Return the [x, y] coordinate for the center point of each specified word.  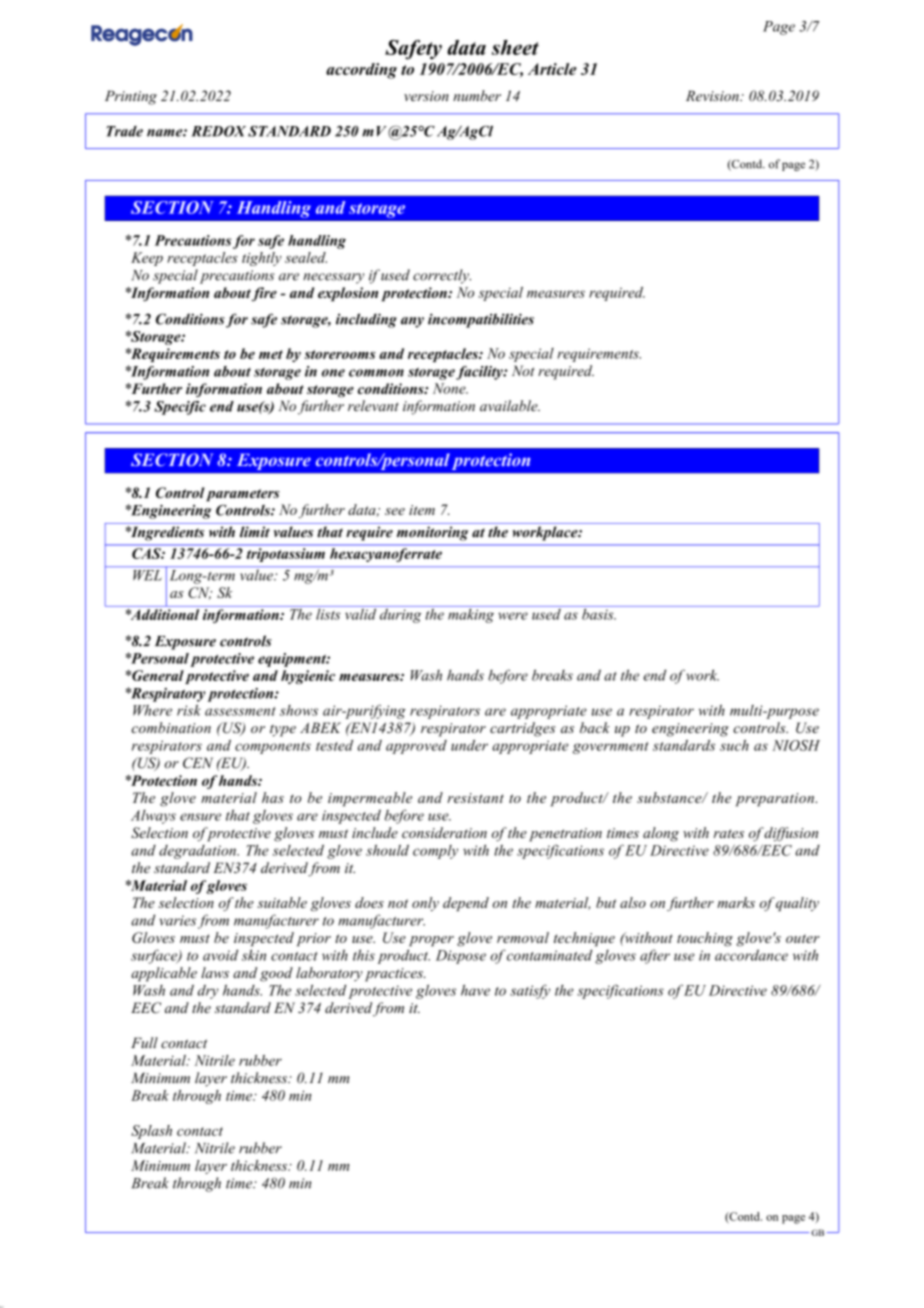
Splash [151, 1132]
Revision [713, 96]
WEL [147, 575]
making [471, 614]
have [475, 990]
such [734, 745]
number [477, 96]
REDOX [218, 131]
